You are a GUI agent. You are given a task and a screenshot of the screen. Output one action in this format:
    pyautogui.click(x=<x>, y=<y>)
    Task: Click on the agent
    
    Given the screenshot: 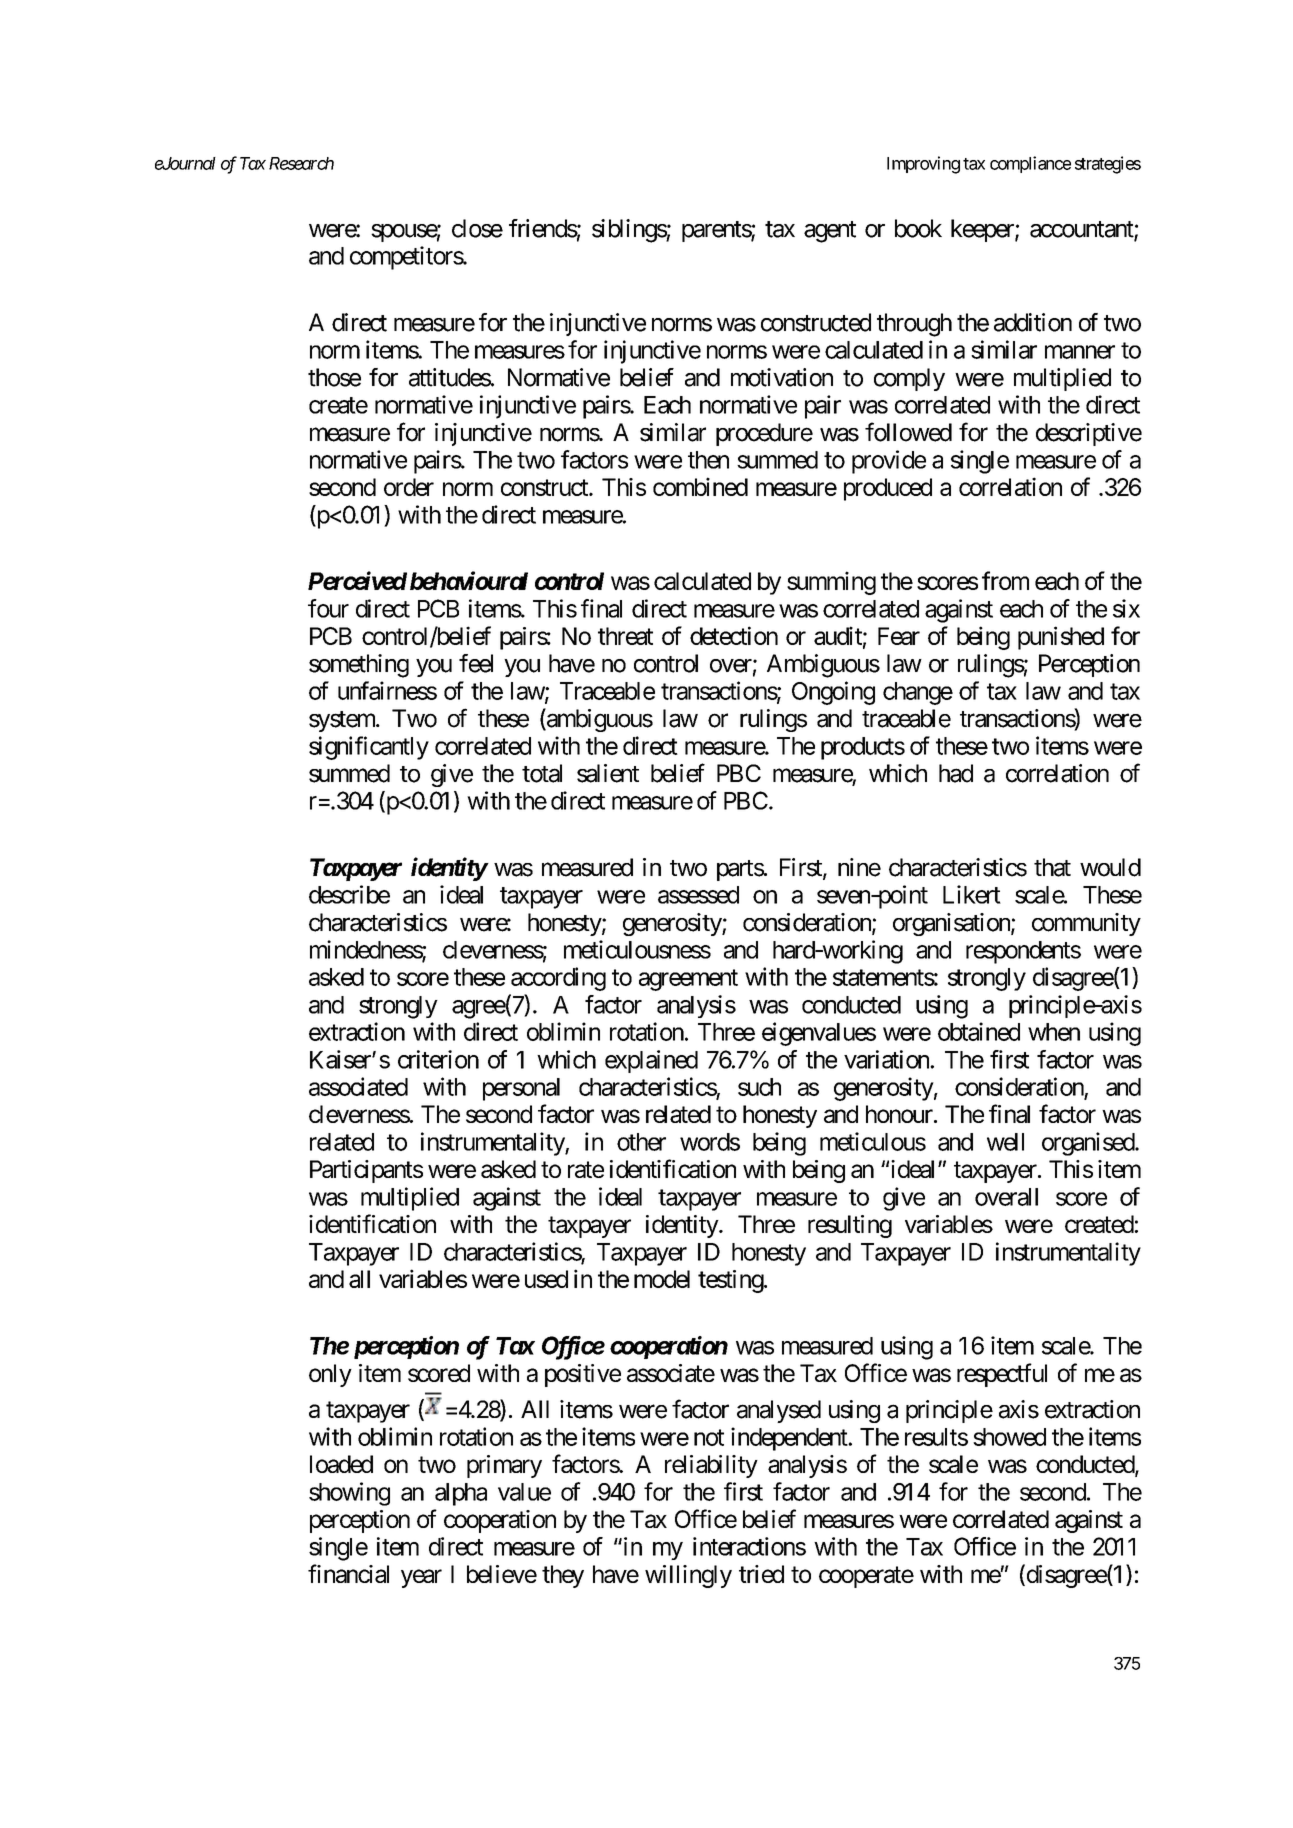 What is the action you would take?
    pyautogui.click(x=830, y=232)
